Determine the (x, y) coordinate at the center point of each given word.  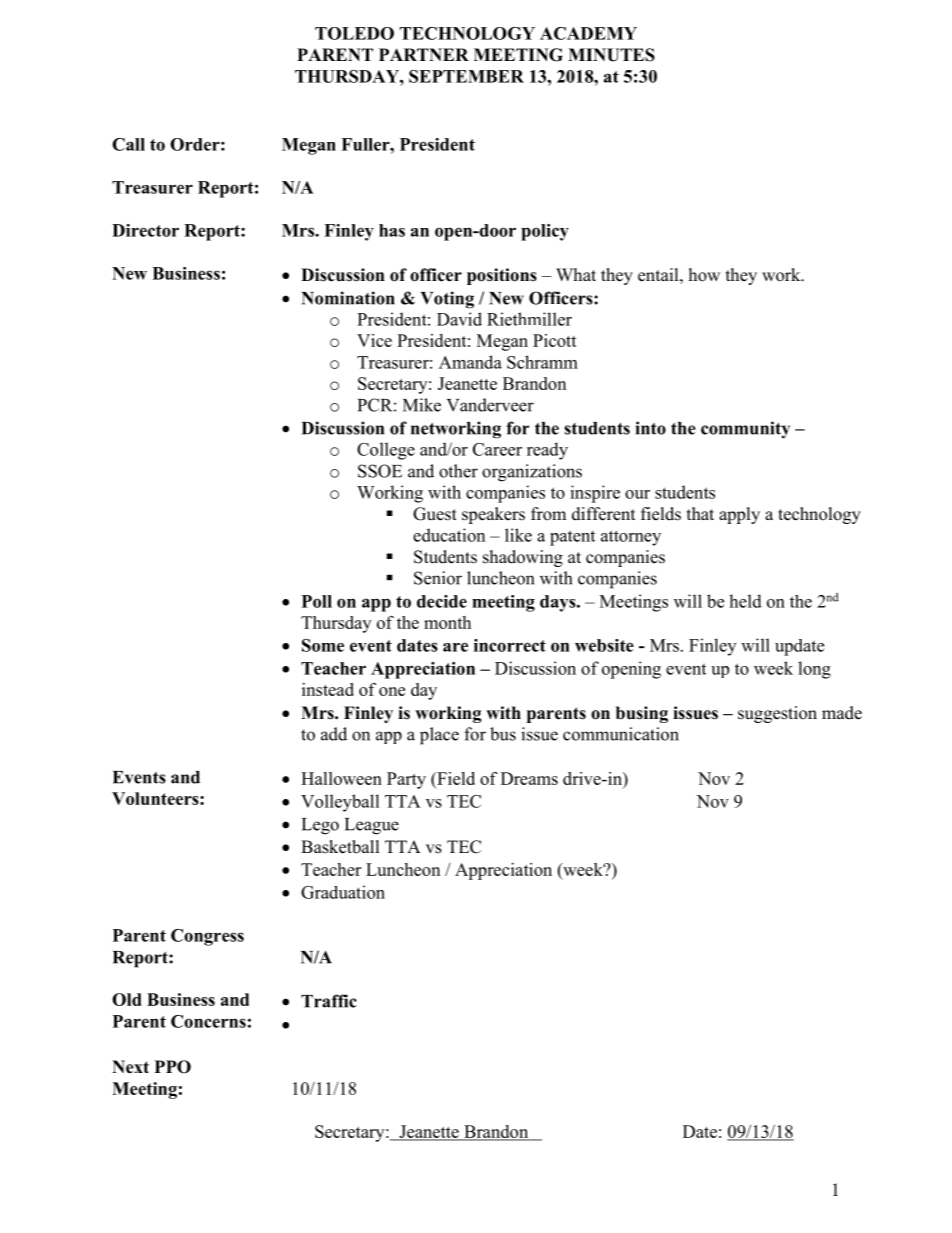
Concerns (208, 1021)
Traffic (329, 1001)
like (518, 535)
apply (739, 515)
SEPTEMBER (466, 76)
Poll (317, 601)
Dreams (529, 778)
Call (128, 144)
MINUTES (611, 55)
